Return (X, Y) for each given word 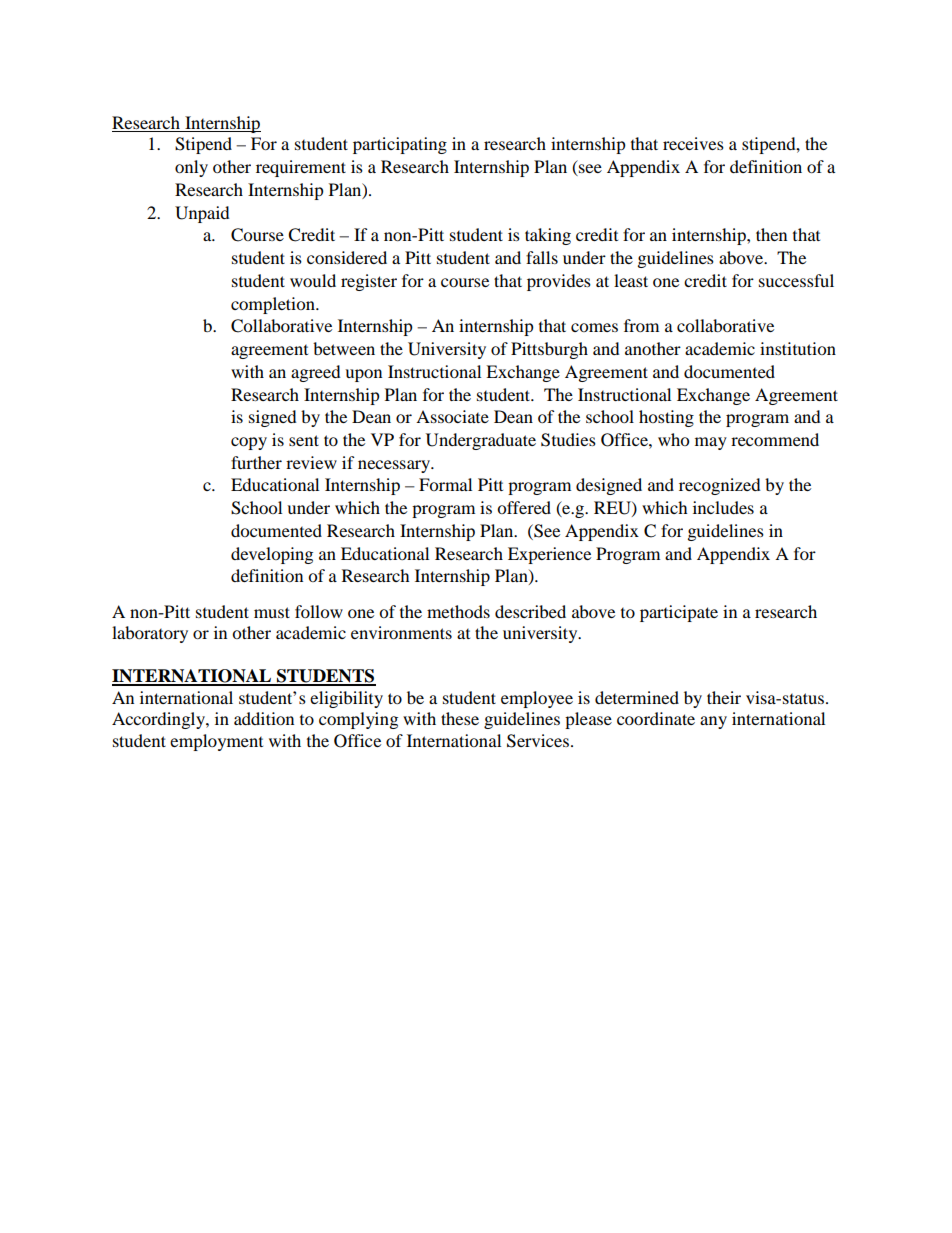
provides (559, 282)
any (713, 722)
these (460, 718)
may (711, 443)
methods (458, 611)
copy (249, 443)
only (191, 168)
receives (693, 143)
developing (272, 555)
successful (796, 280)
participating (400, 145)
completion (274, 305)
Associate (452, 416)
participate (679, 613)
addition (264, 718)
